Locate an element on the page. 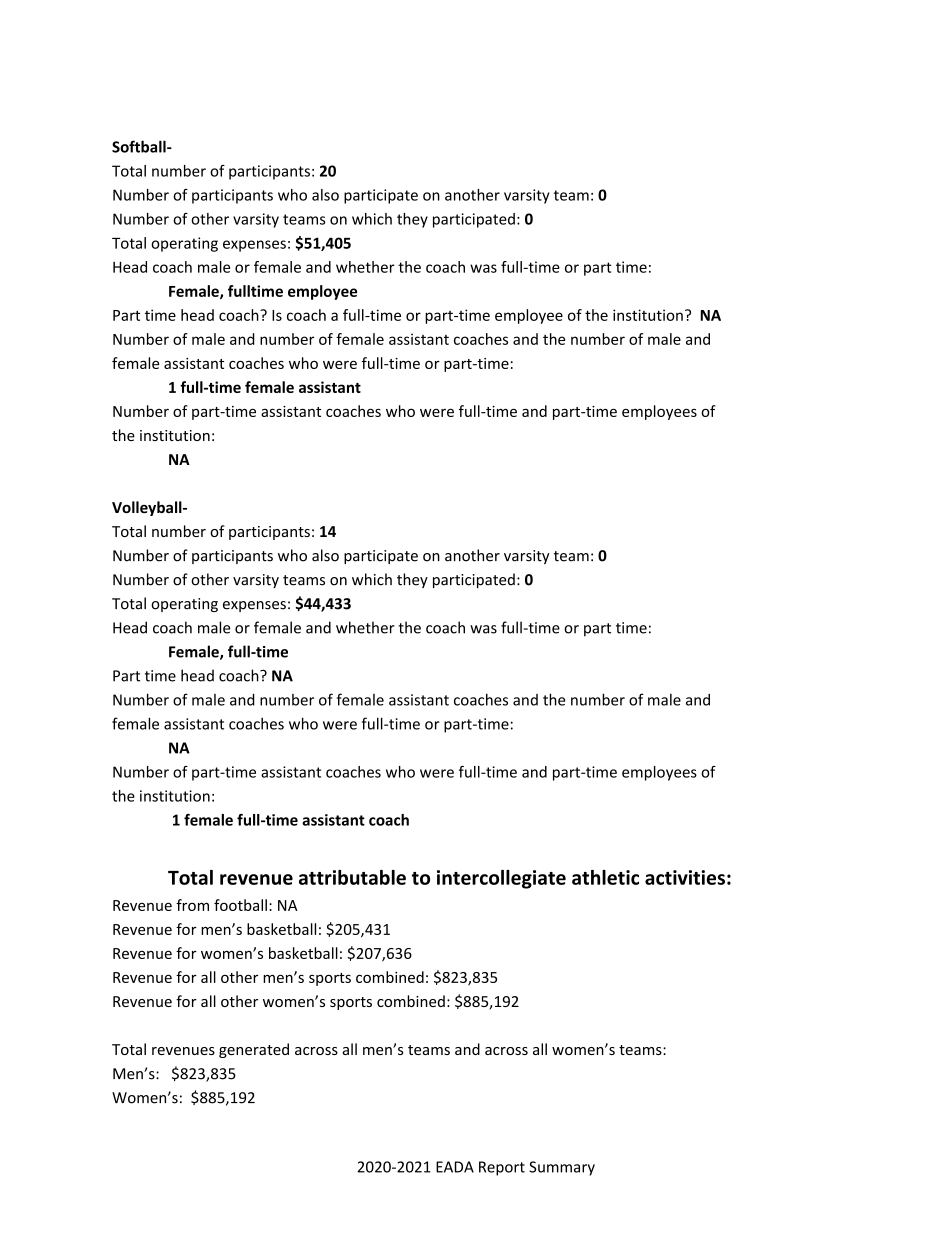 This page has height=1233, width=952. Report is located at coordinates (502, 1168).
